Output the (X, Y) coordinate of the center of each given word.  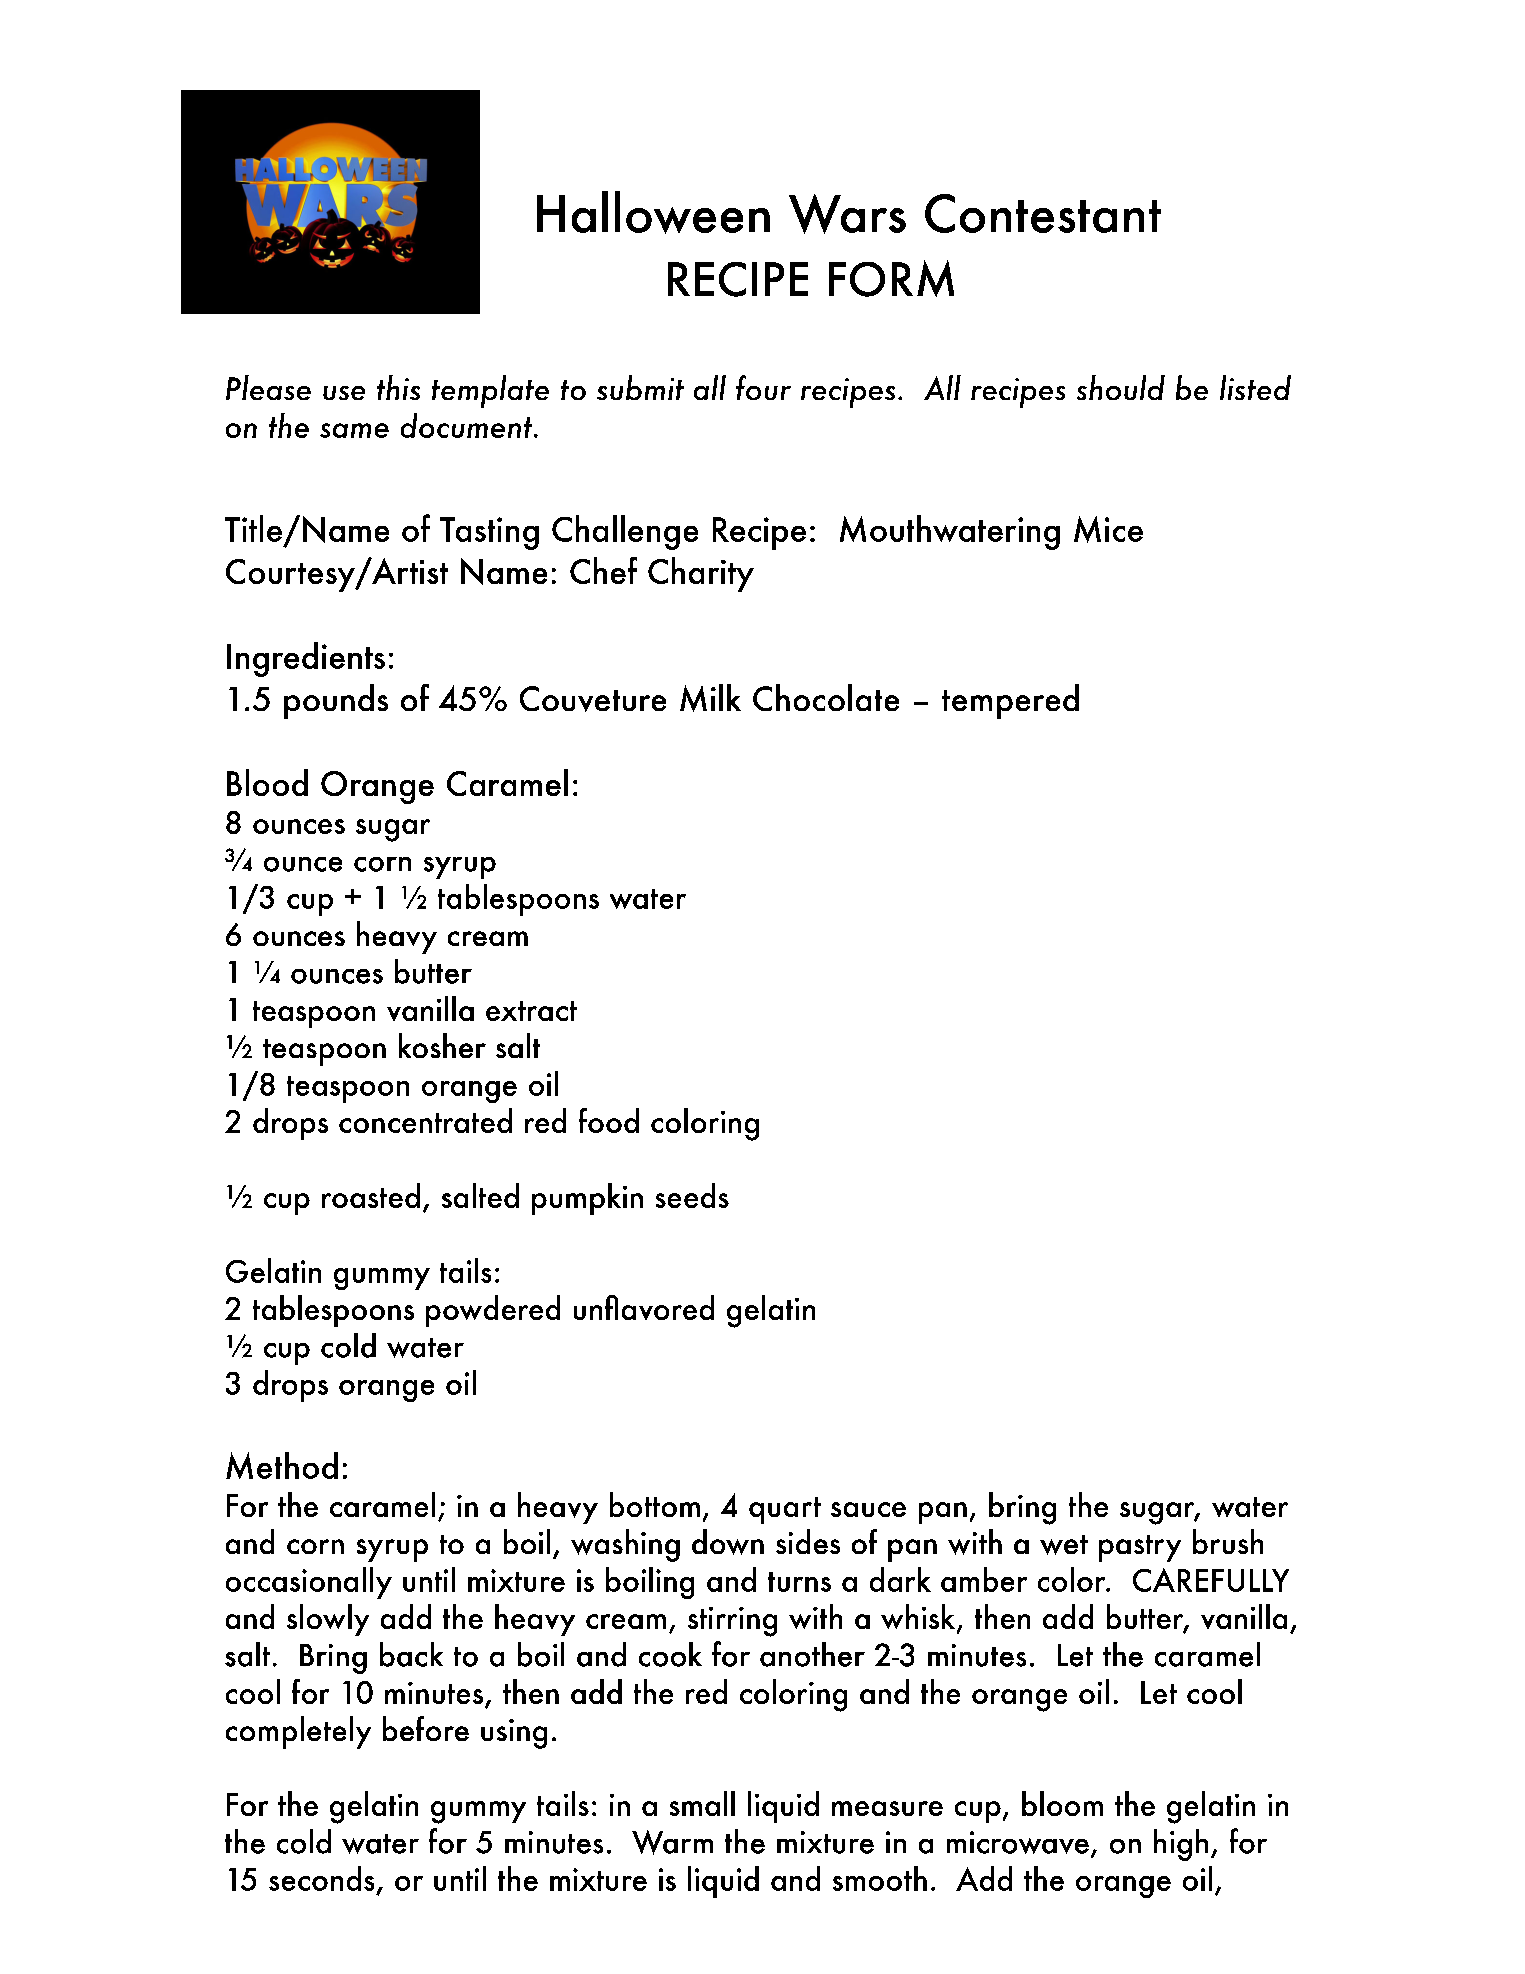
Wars (847, 214)
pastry (1140, 1548)
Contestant (1043, 213)
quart (785, 1510)
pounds (336, 701)
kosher (442, 1045)
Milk (710, 698)
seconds (321, 1878)
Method (282, 1465)
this (398, 387)
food (609, 1120)
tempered (1010, 701)
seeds (692, 1195)
